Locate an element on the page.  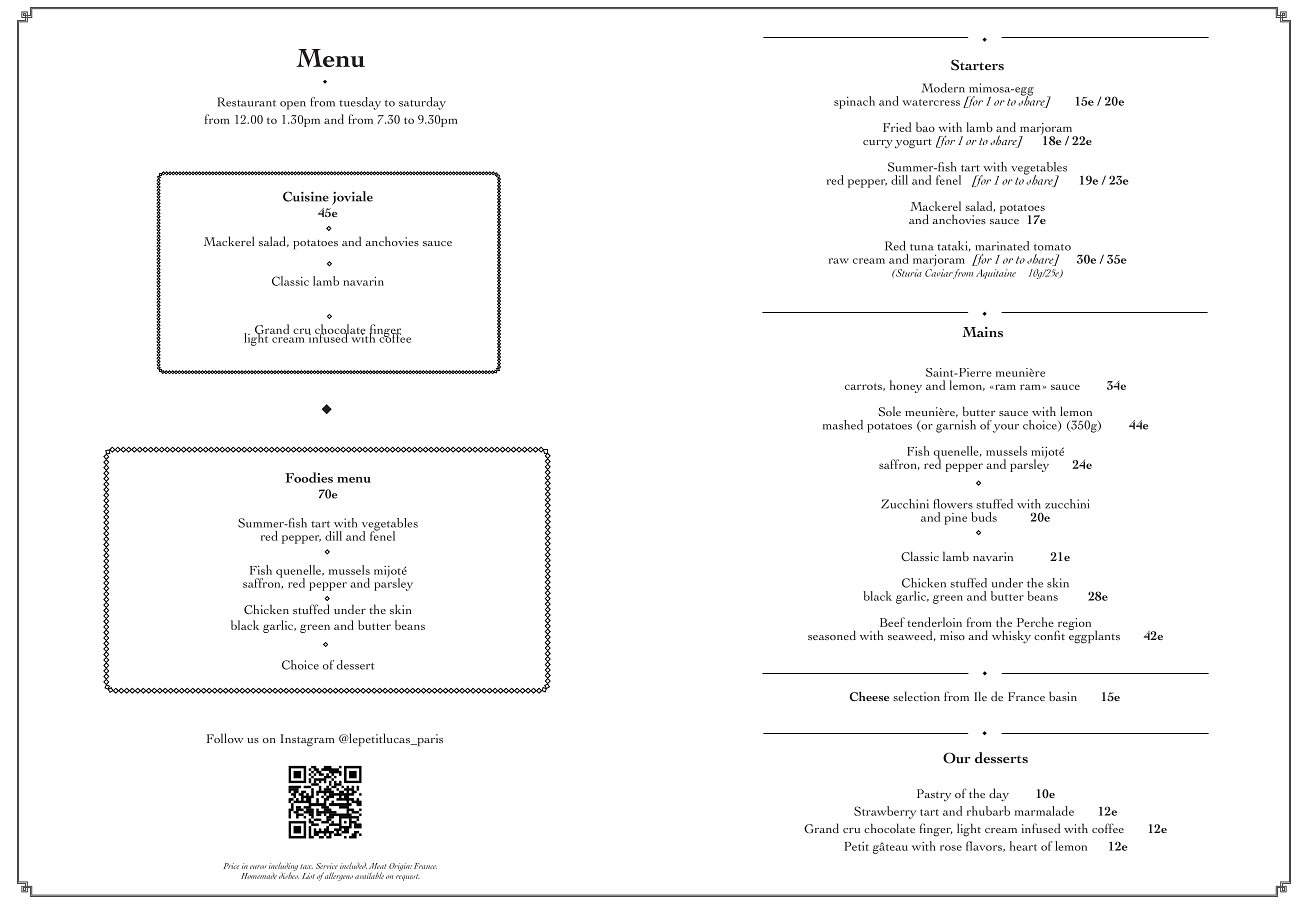
Aquitaine is located at coordinates (996, 274).
